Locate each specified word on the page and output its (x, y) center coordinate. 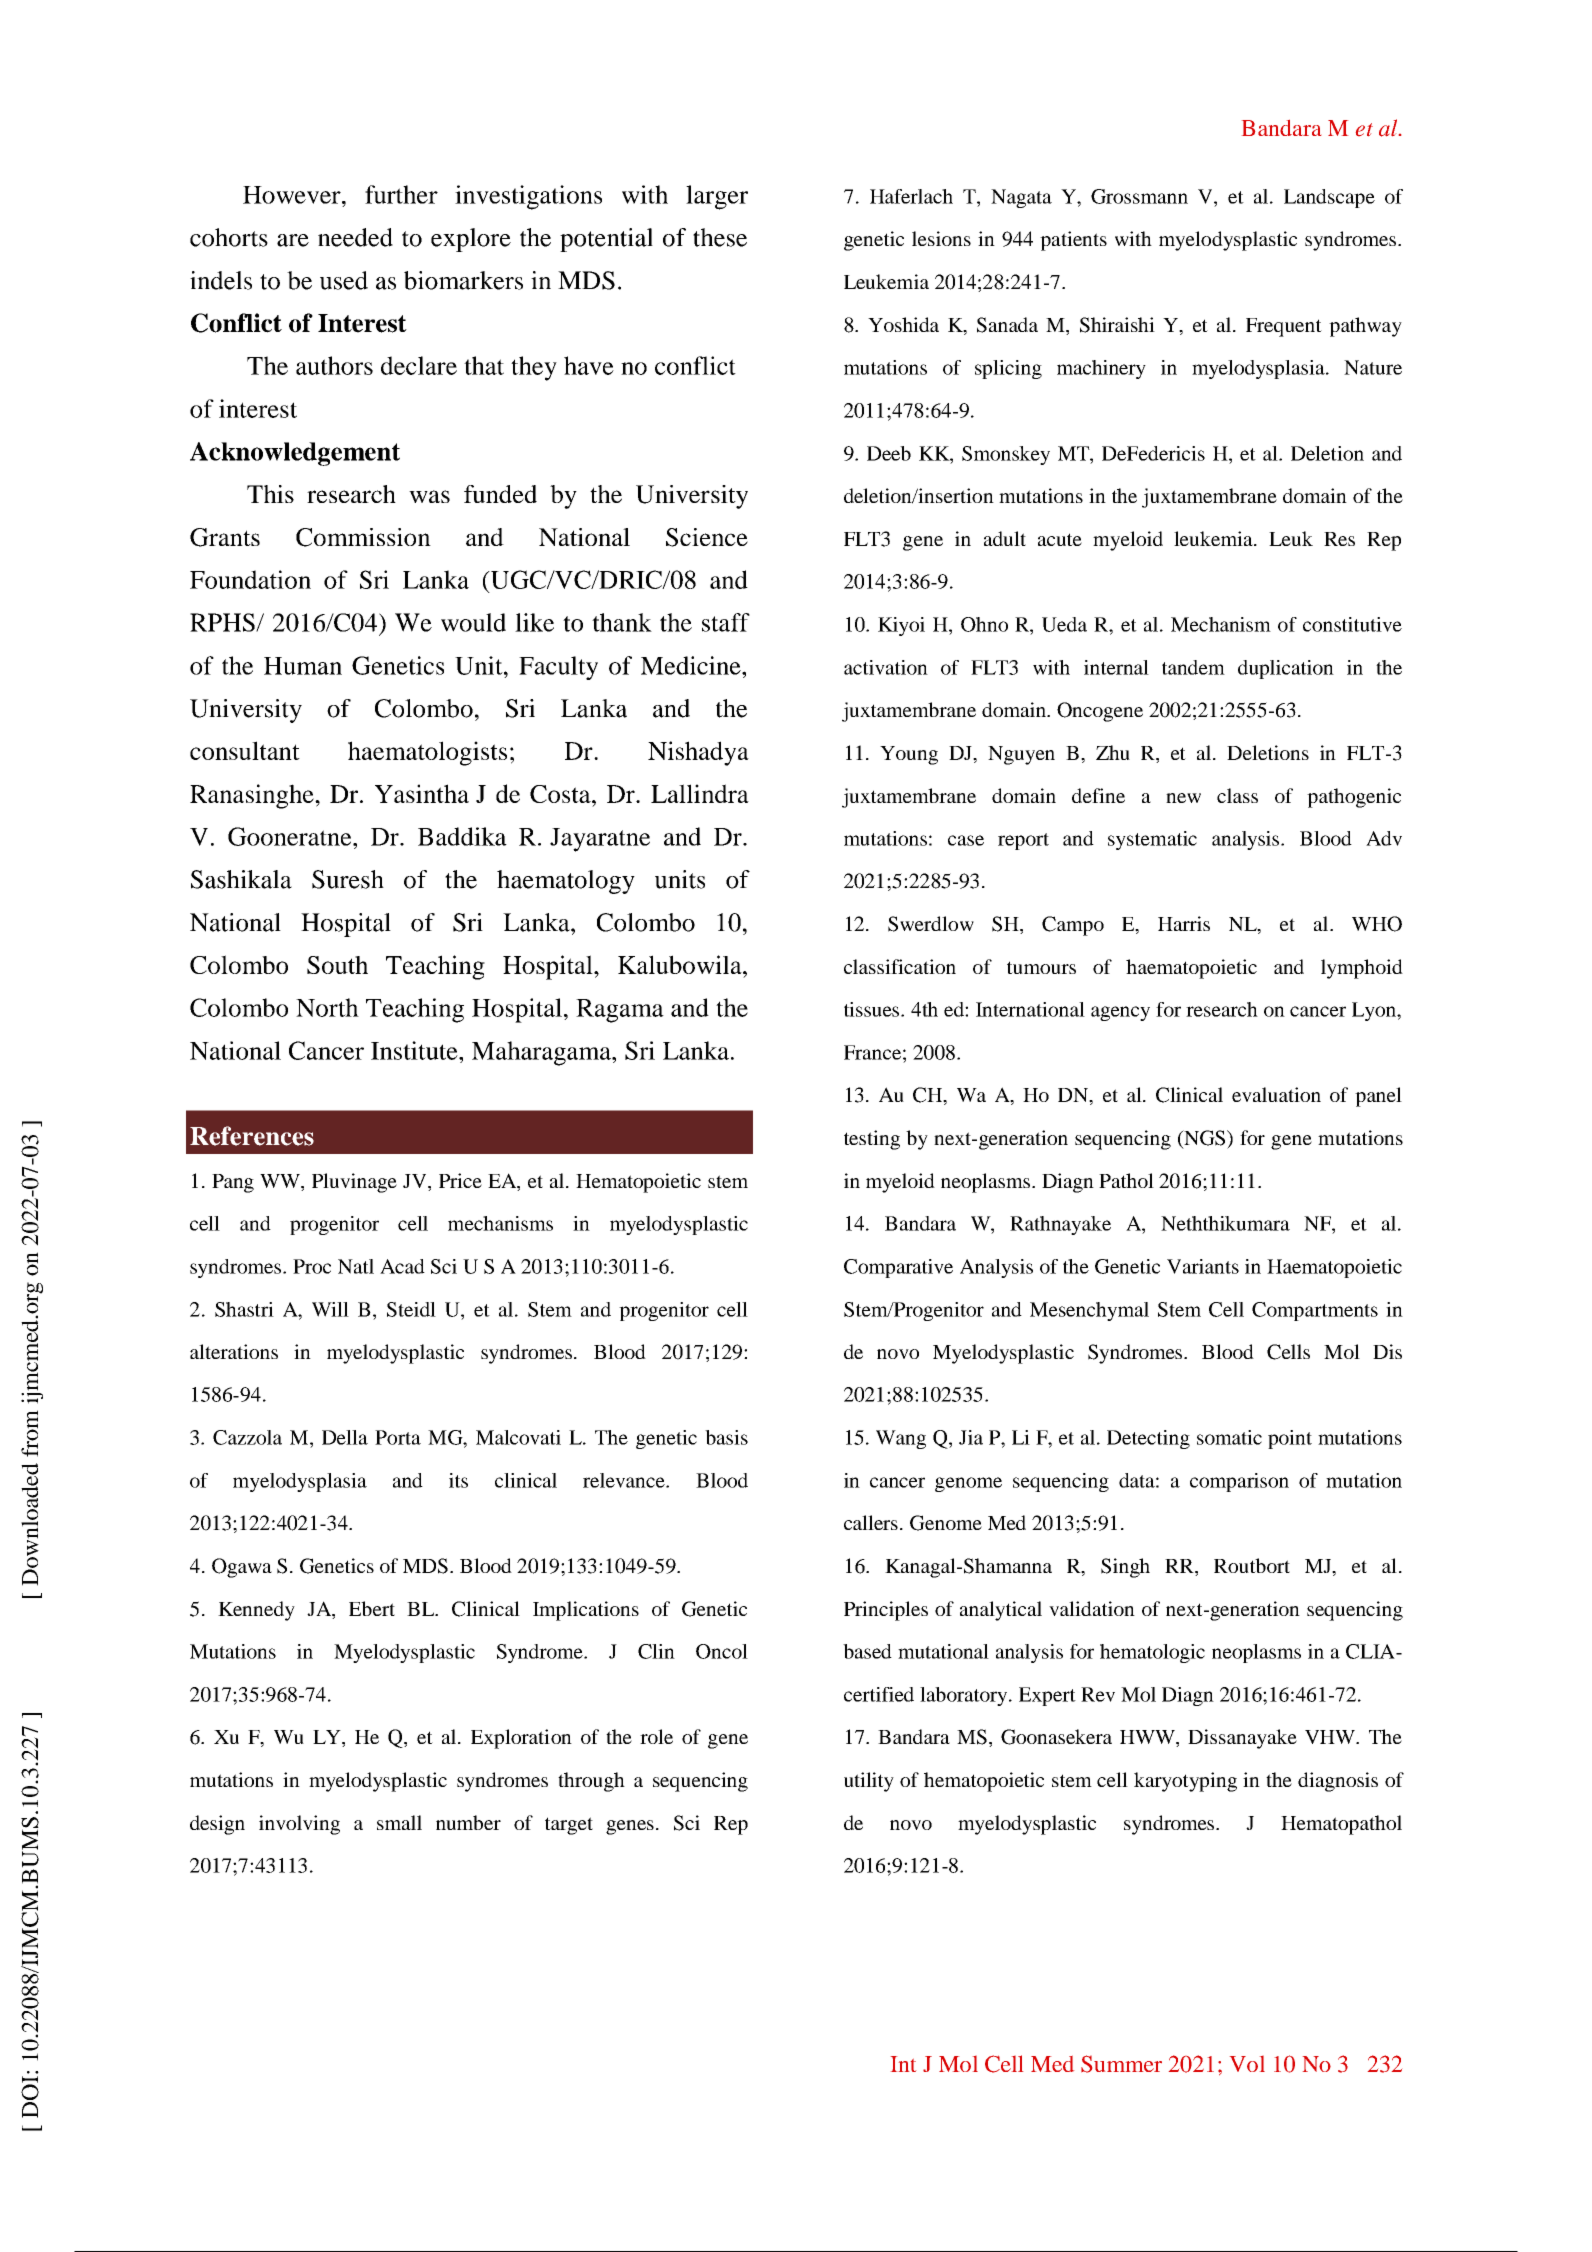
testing (872, 1140)
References (252, 1136)
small (399, 1822)
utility (869, 1782)
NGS (1205, 1139)
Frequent (1284, 327)
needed (355, 237)
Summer (1121, 2064)
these (720, 237)
